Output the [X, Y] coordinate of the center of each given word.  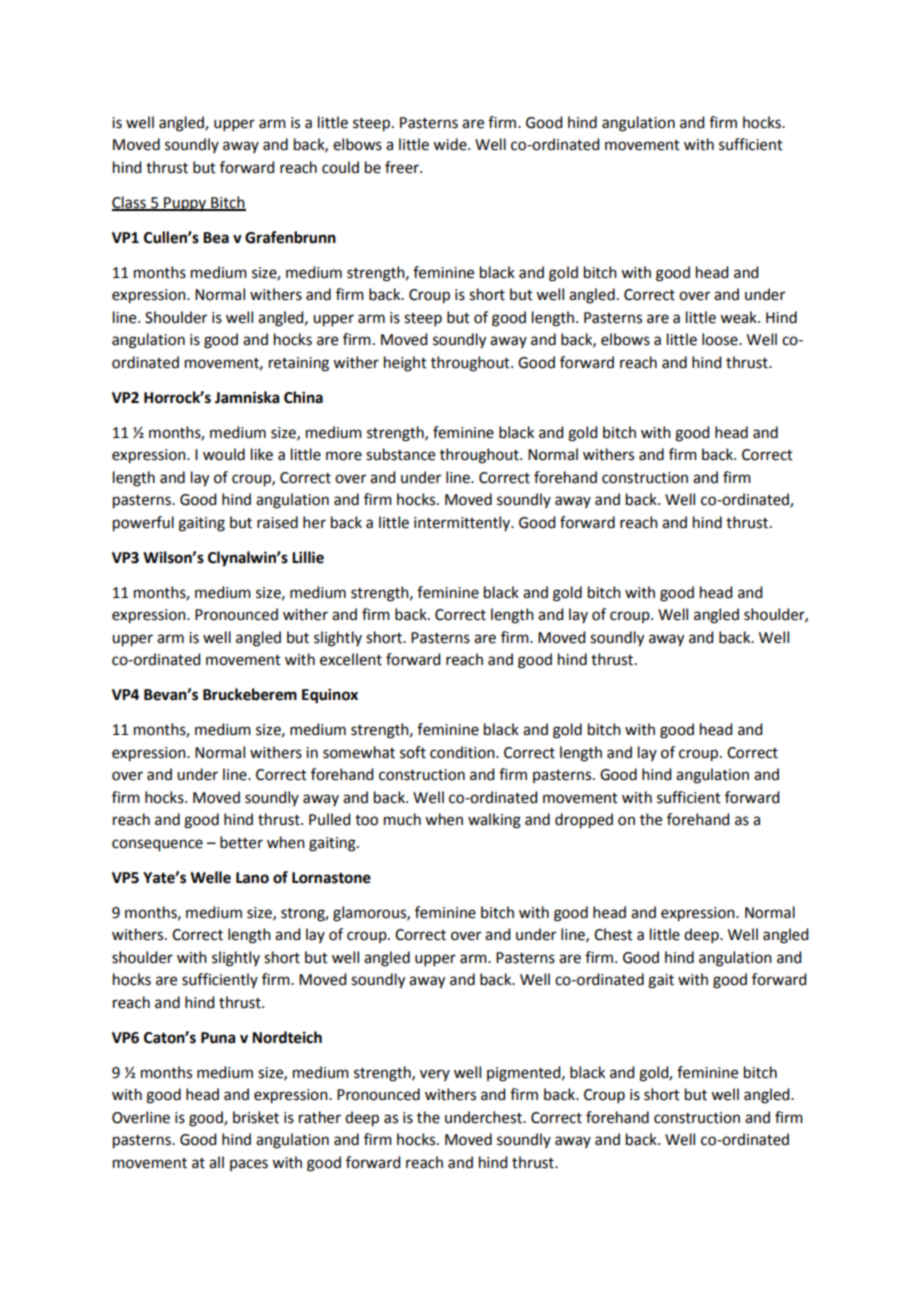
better [241, 842]
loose [721, 339]
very [435, 1075]
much [402, 819]
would [224, 454]
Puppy [185, 204]
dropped [584, 821]
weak [739, 317]
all [216, 1162]
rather [320, 1117]
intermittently [463, 523]
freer [403, 167]
